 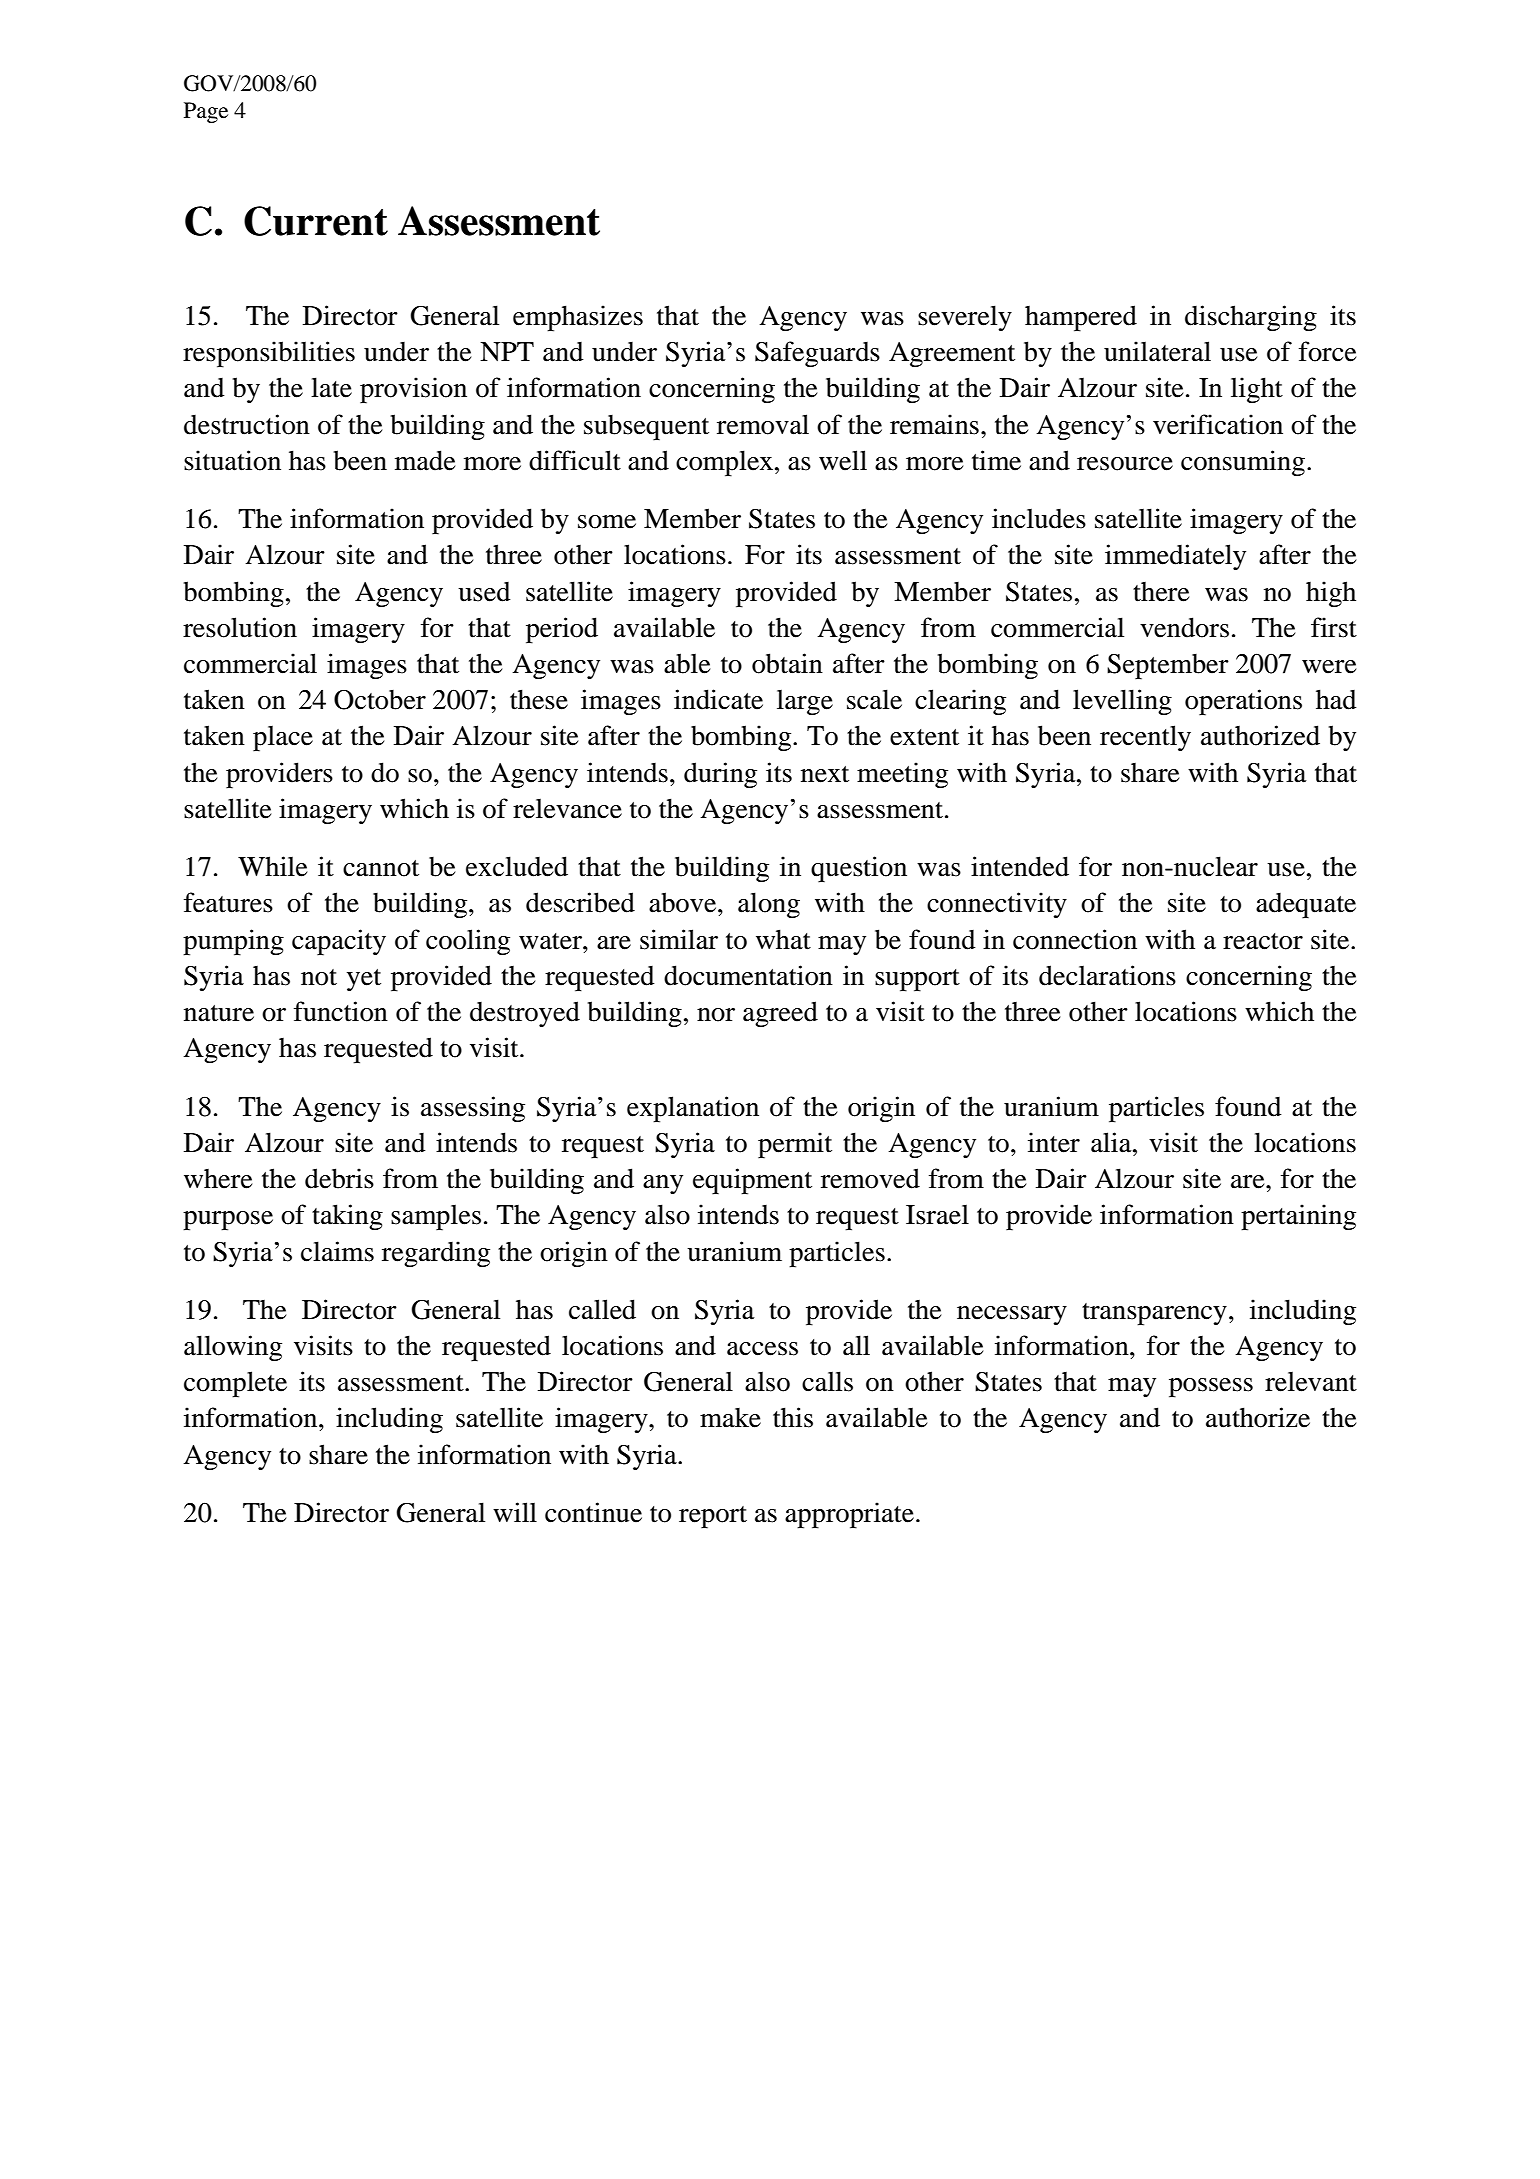 What do you see at coordinates (1251, 318) in the page?
I see `discharging` at bounding box center [1251, 318].
